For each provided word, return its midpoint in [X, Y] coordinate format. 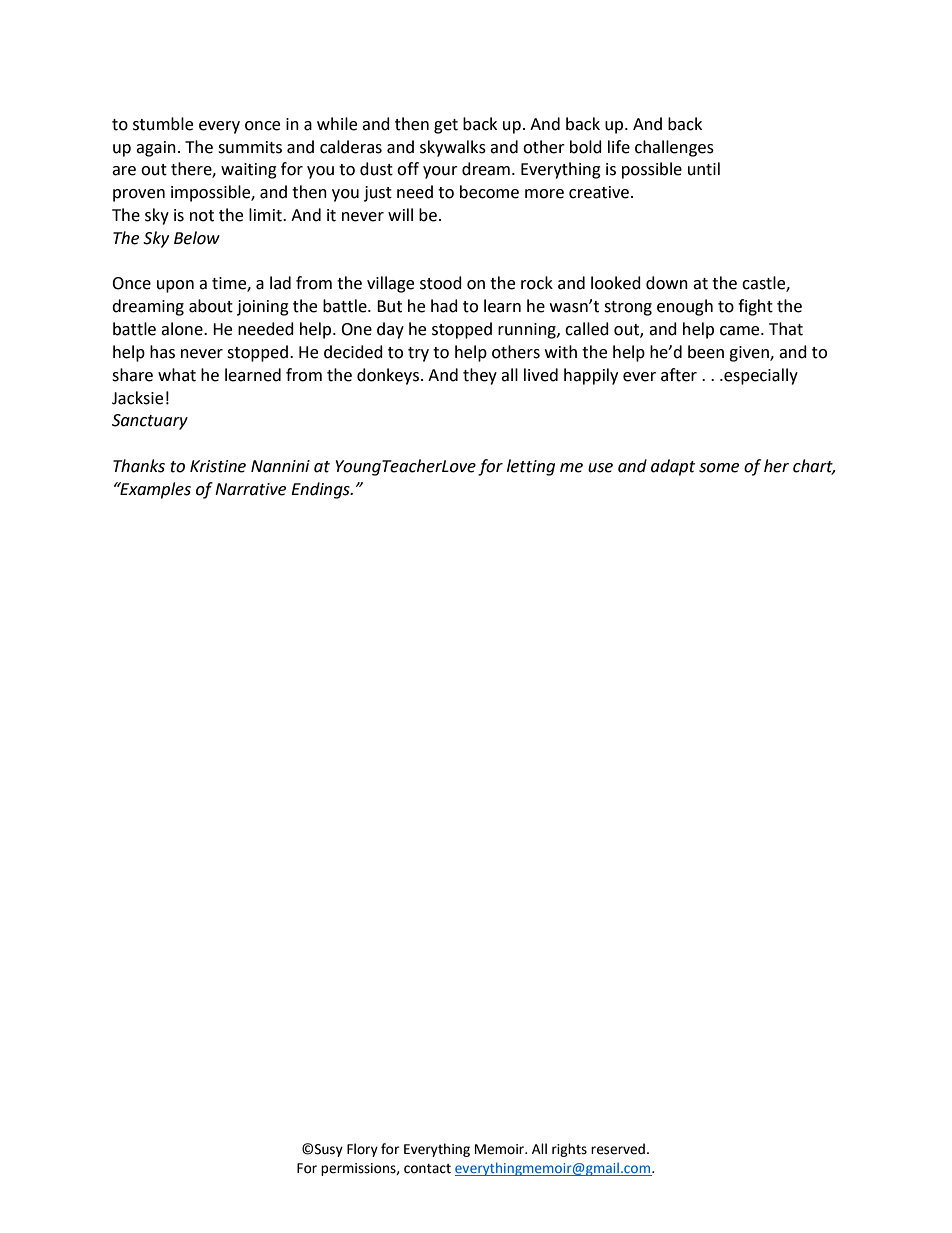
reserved [618, 1149]
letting [531, 467]
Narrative [250, 489]
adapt [673, 467]
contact [427, 1169]
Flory [362, 1150]
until [704, 169]
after [679, 375]
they [480, 376]
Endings [321, 490]
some [719, 468]
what [177, 375]
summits [250, 147]
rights [569, 1150]
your [440, 172]
